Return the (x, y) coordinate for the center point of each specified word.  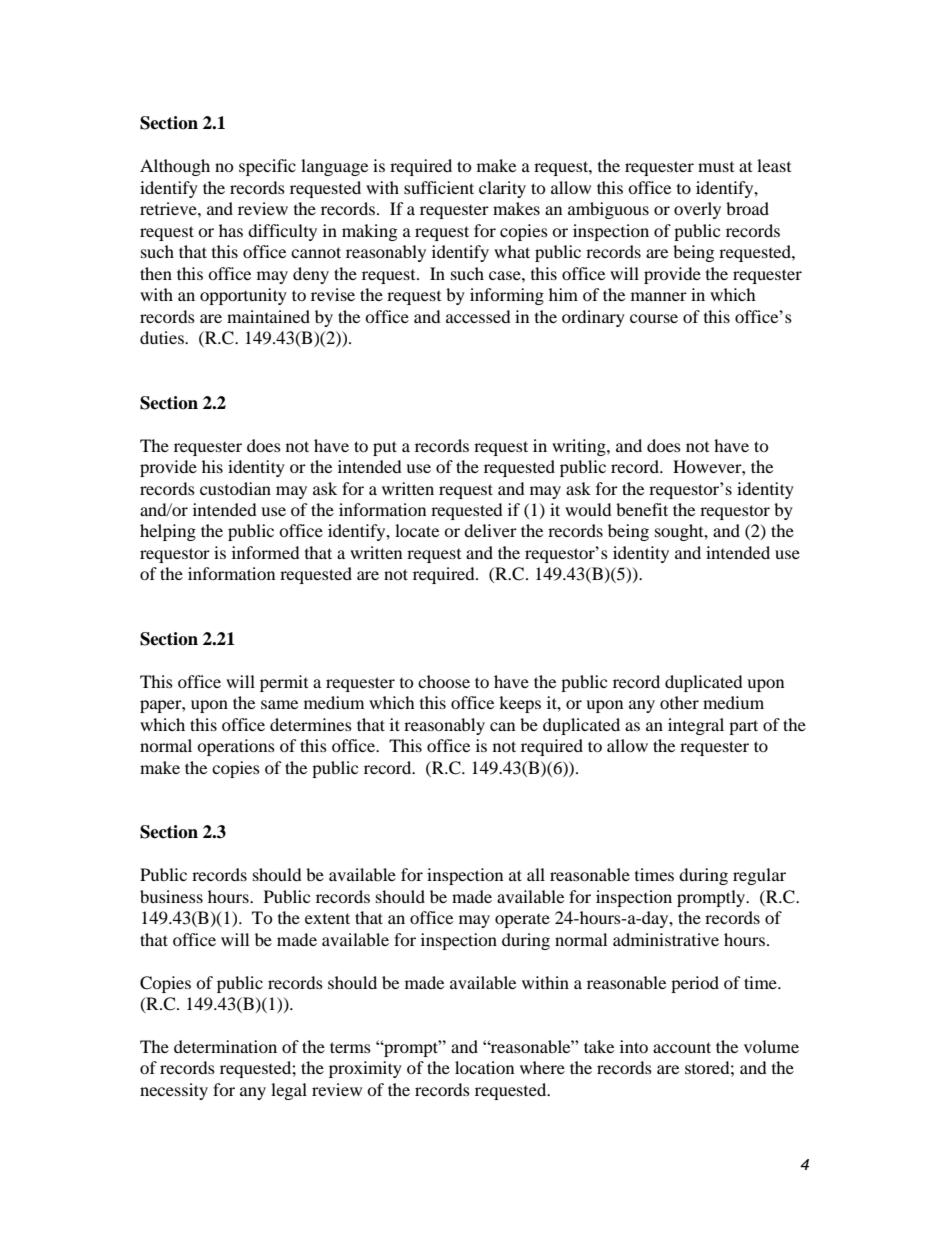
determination (225, 1046)
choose (444, 681)
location (484, 1067)
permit (284, 683)
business (171, 896)
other (679, 702)
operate (522, 921)
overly (697, 210)
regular (759, 876)
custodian (235, 488)
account (682, 1047)
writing (580, 447)
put (385, 448)
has (231, 230)
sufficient (439, 187)
